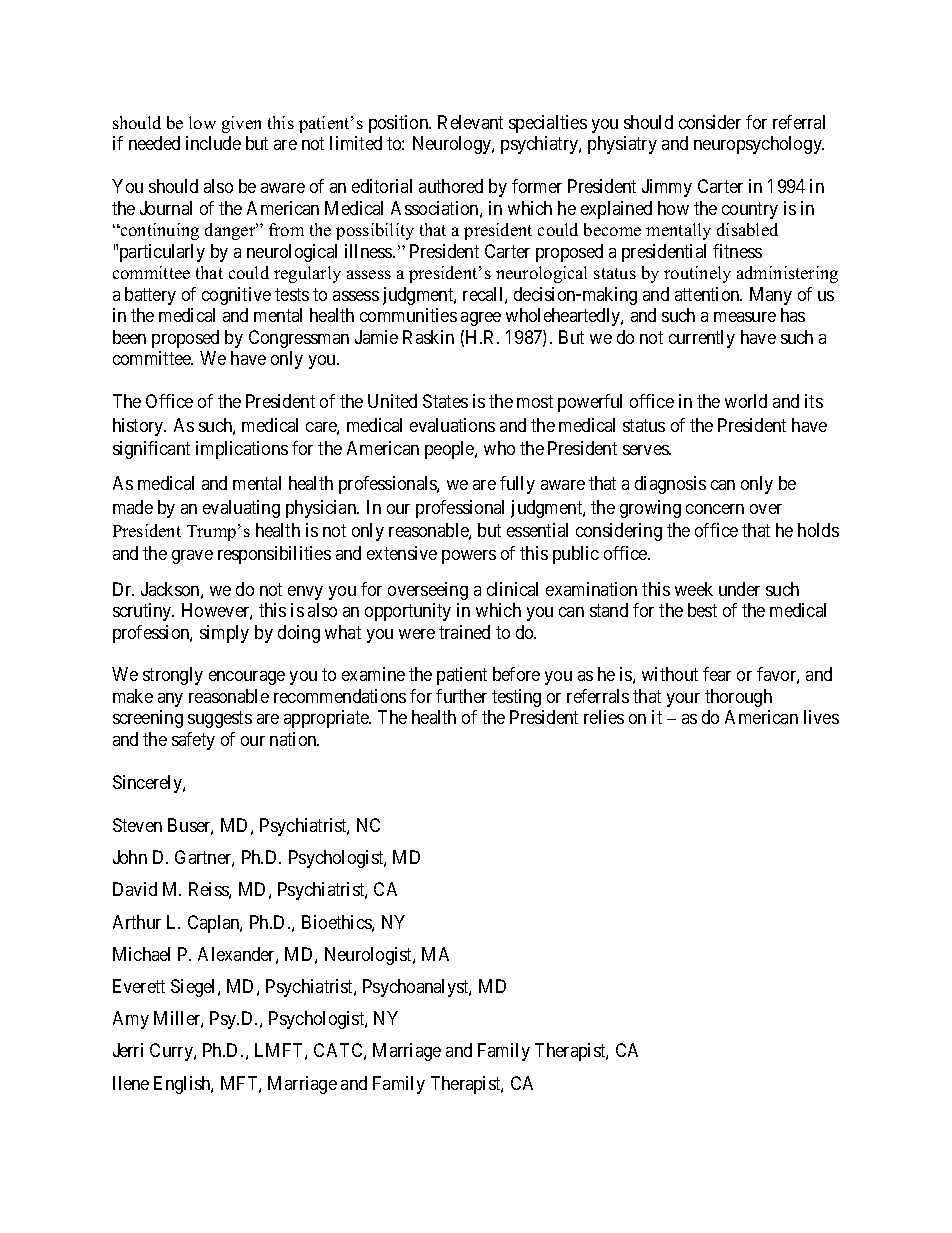 This image has width=952, height=1233. Describe the element at coordinates (470, 122) in the image. I see `Relevant` at that location.
